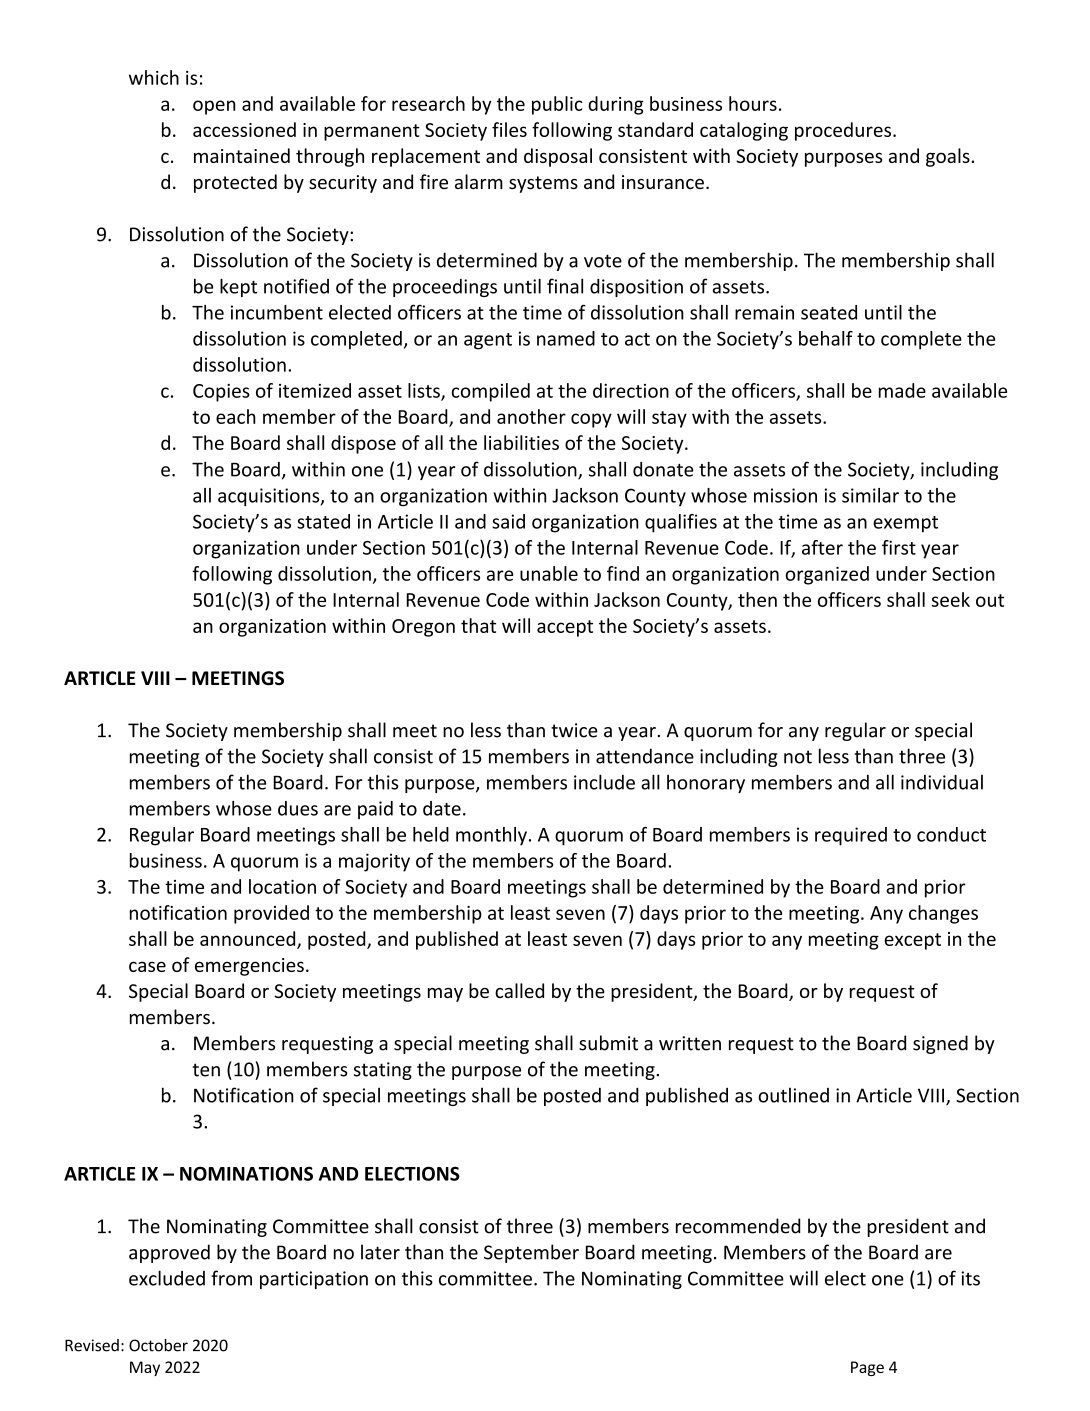 The height and width of the screenshot is (1411, 1090). Describe the element at coordinates (867, 1368) in the screenshot. I see `Page` at that location.
